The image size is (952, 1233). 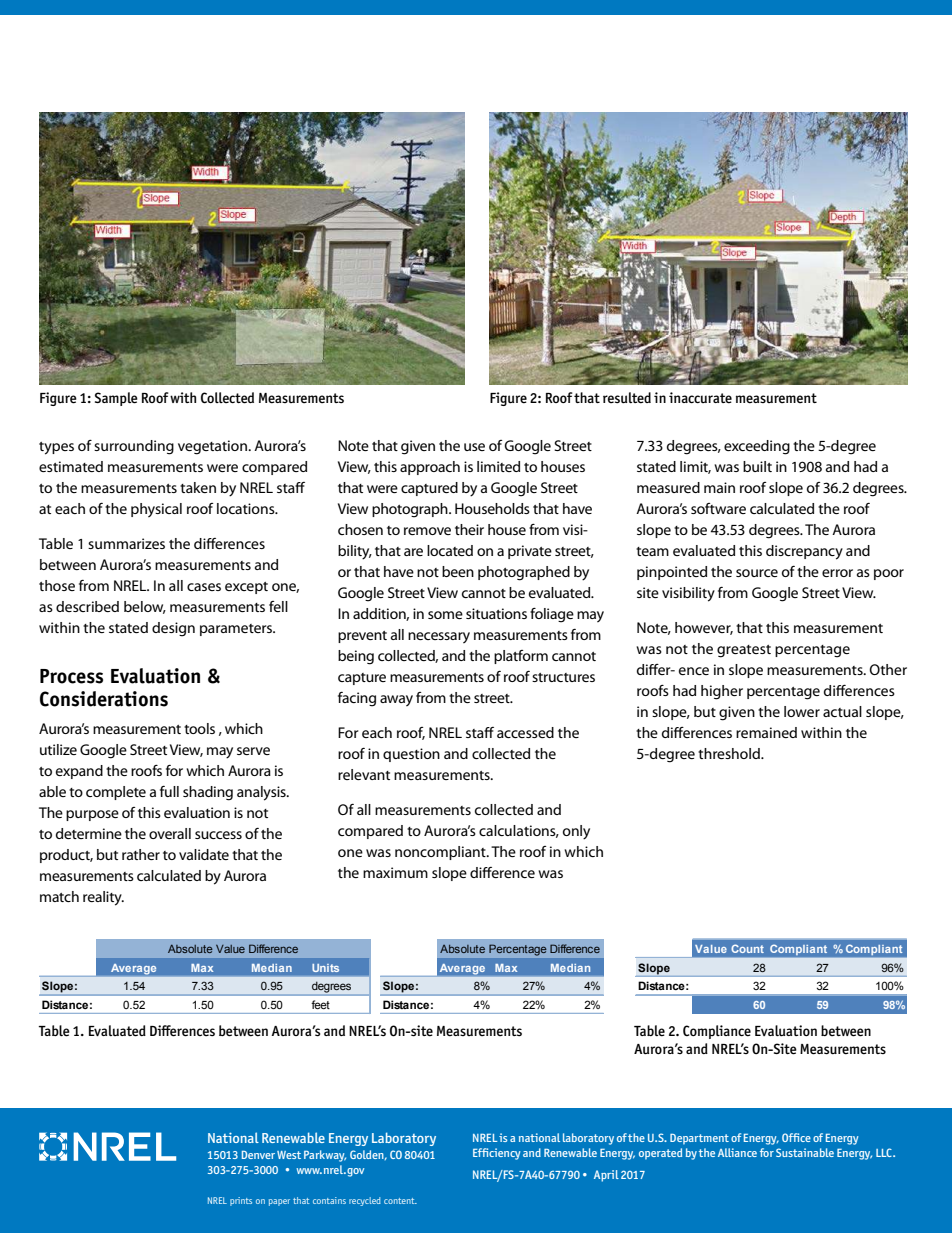 What do you see at coordinates (430, 468) in the image?
I see `approach` at bounding box center [430, 468].
